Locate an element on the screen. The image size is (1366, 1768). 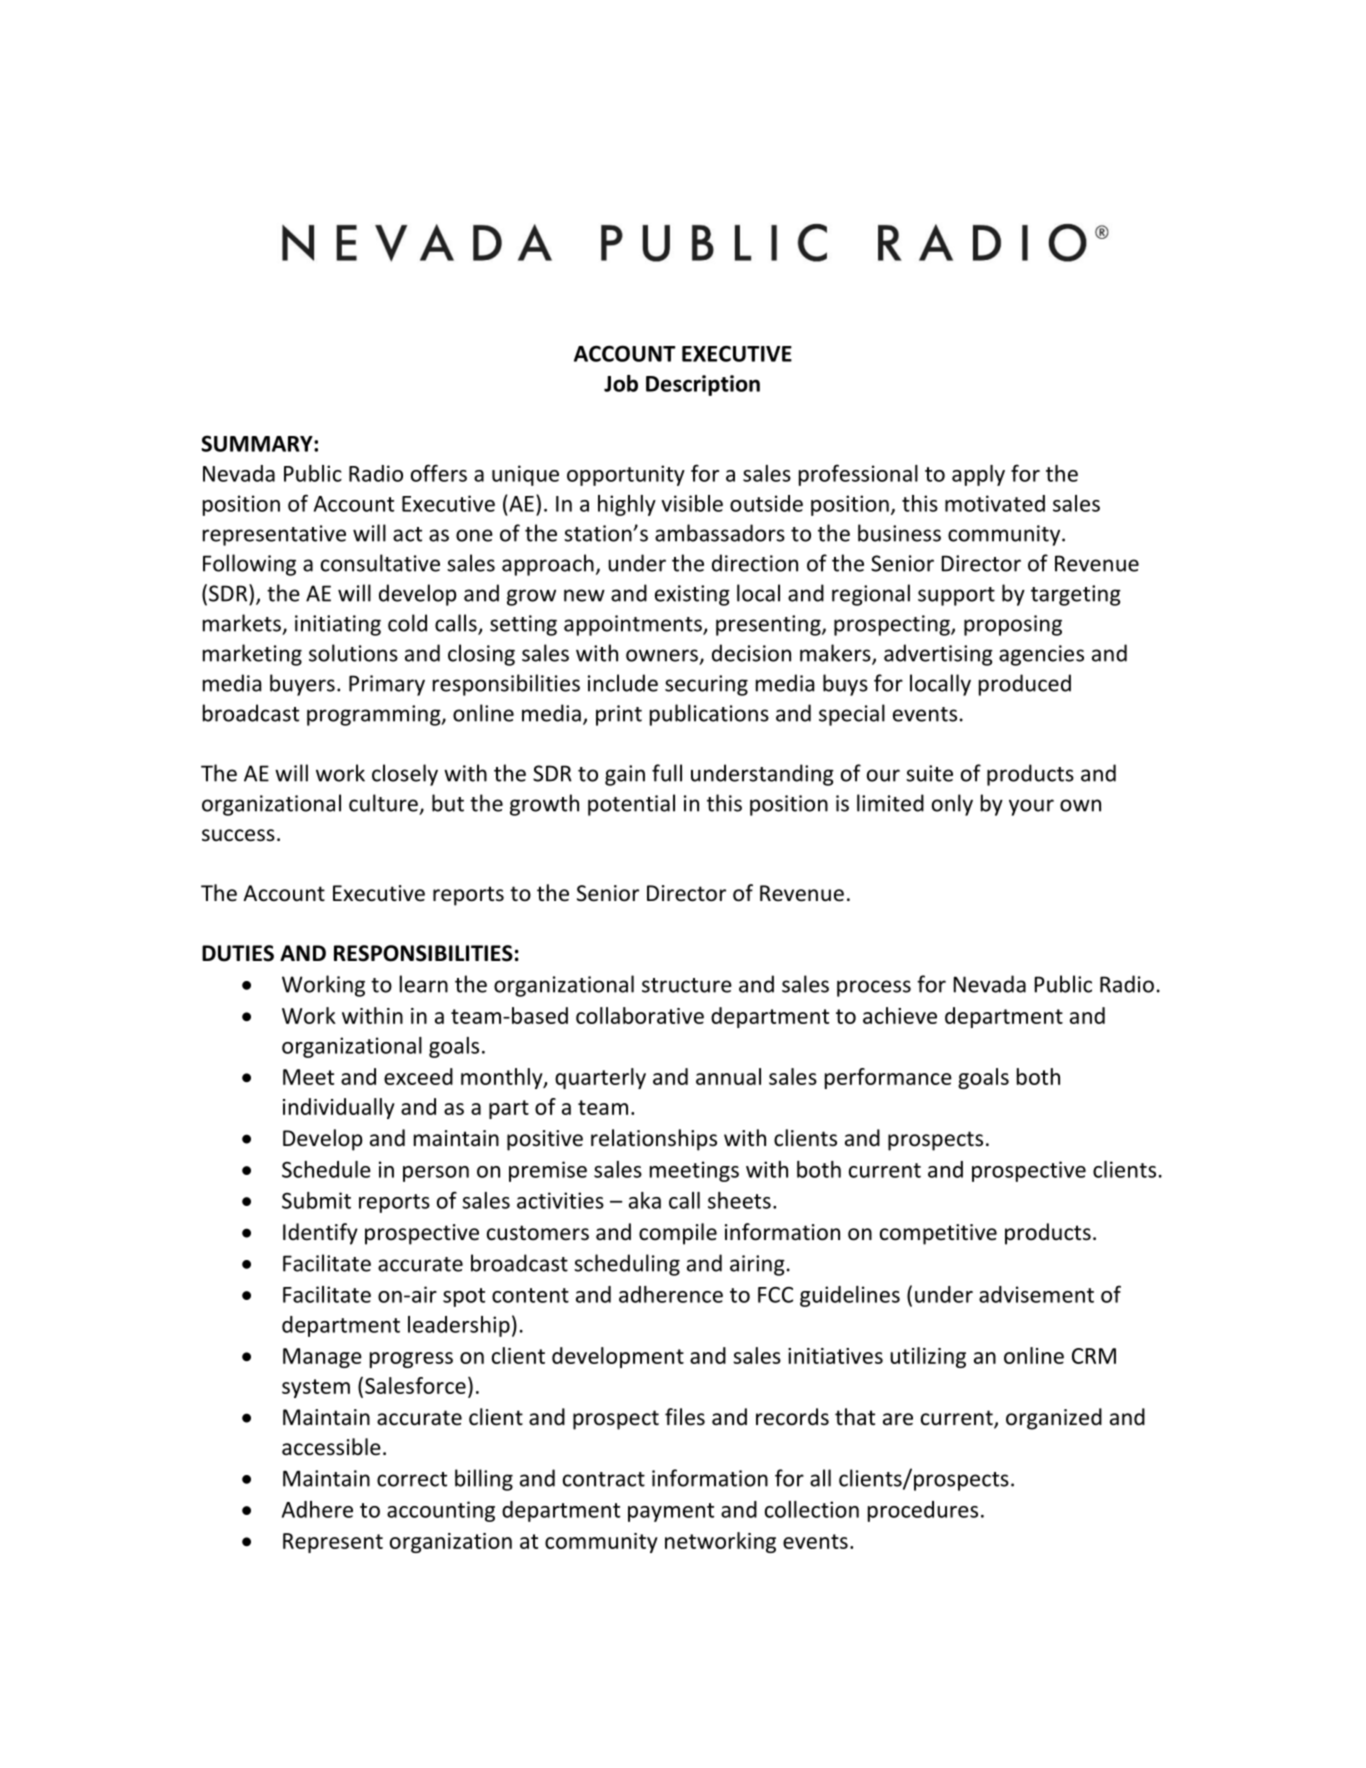
accessible is located at coordinates (331, 1447).
